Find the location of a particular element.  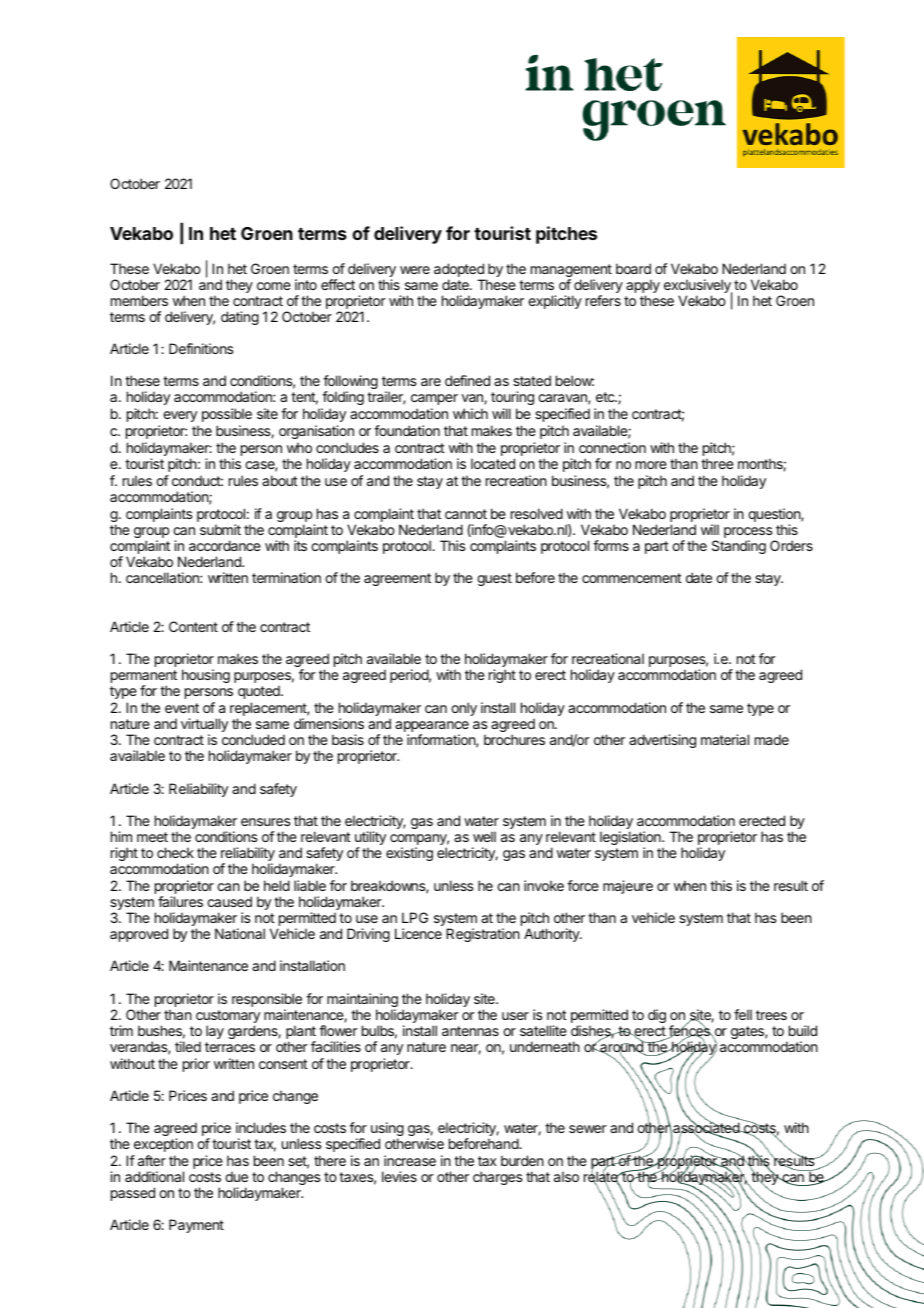

majeure is located at coordinates (628, 887).
